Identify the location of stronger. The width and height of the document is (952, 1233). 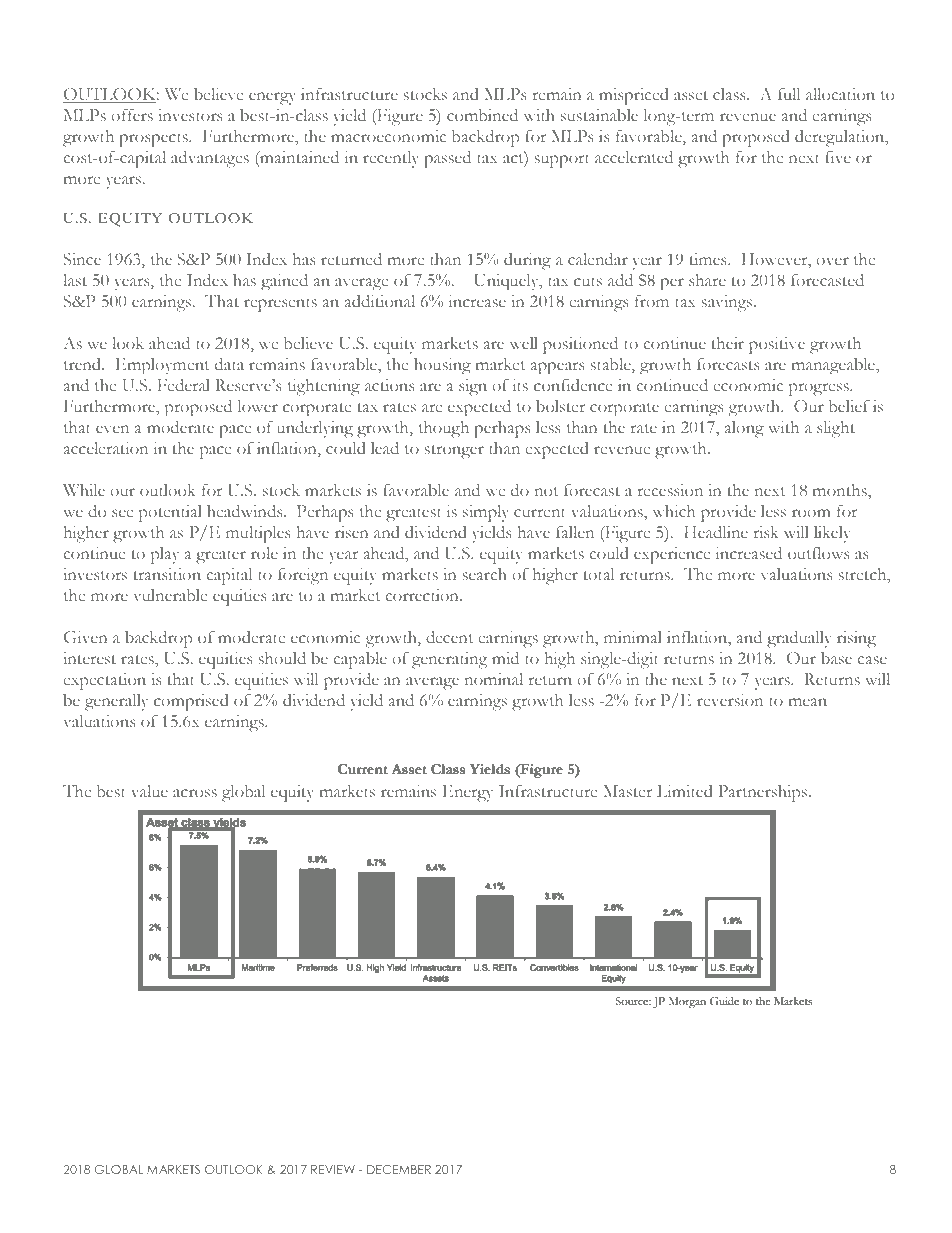
(454, 452).
